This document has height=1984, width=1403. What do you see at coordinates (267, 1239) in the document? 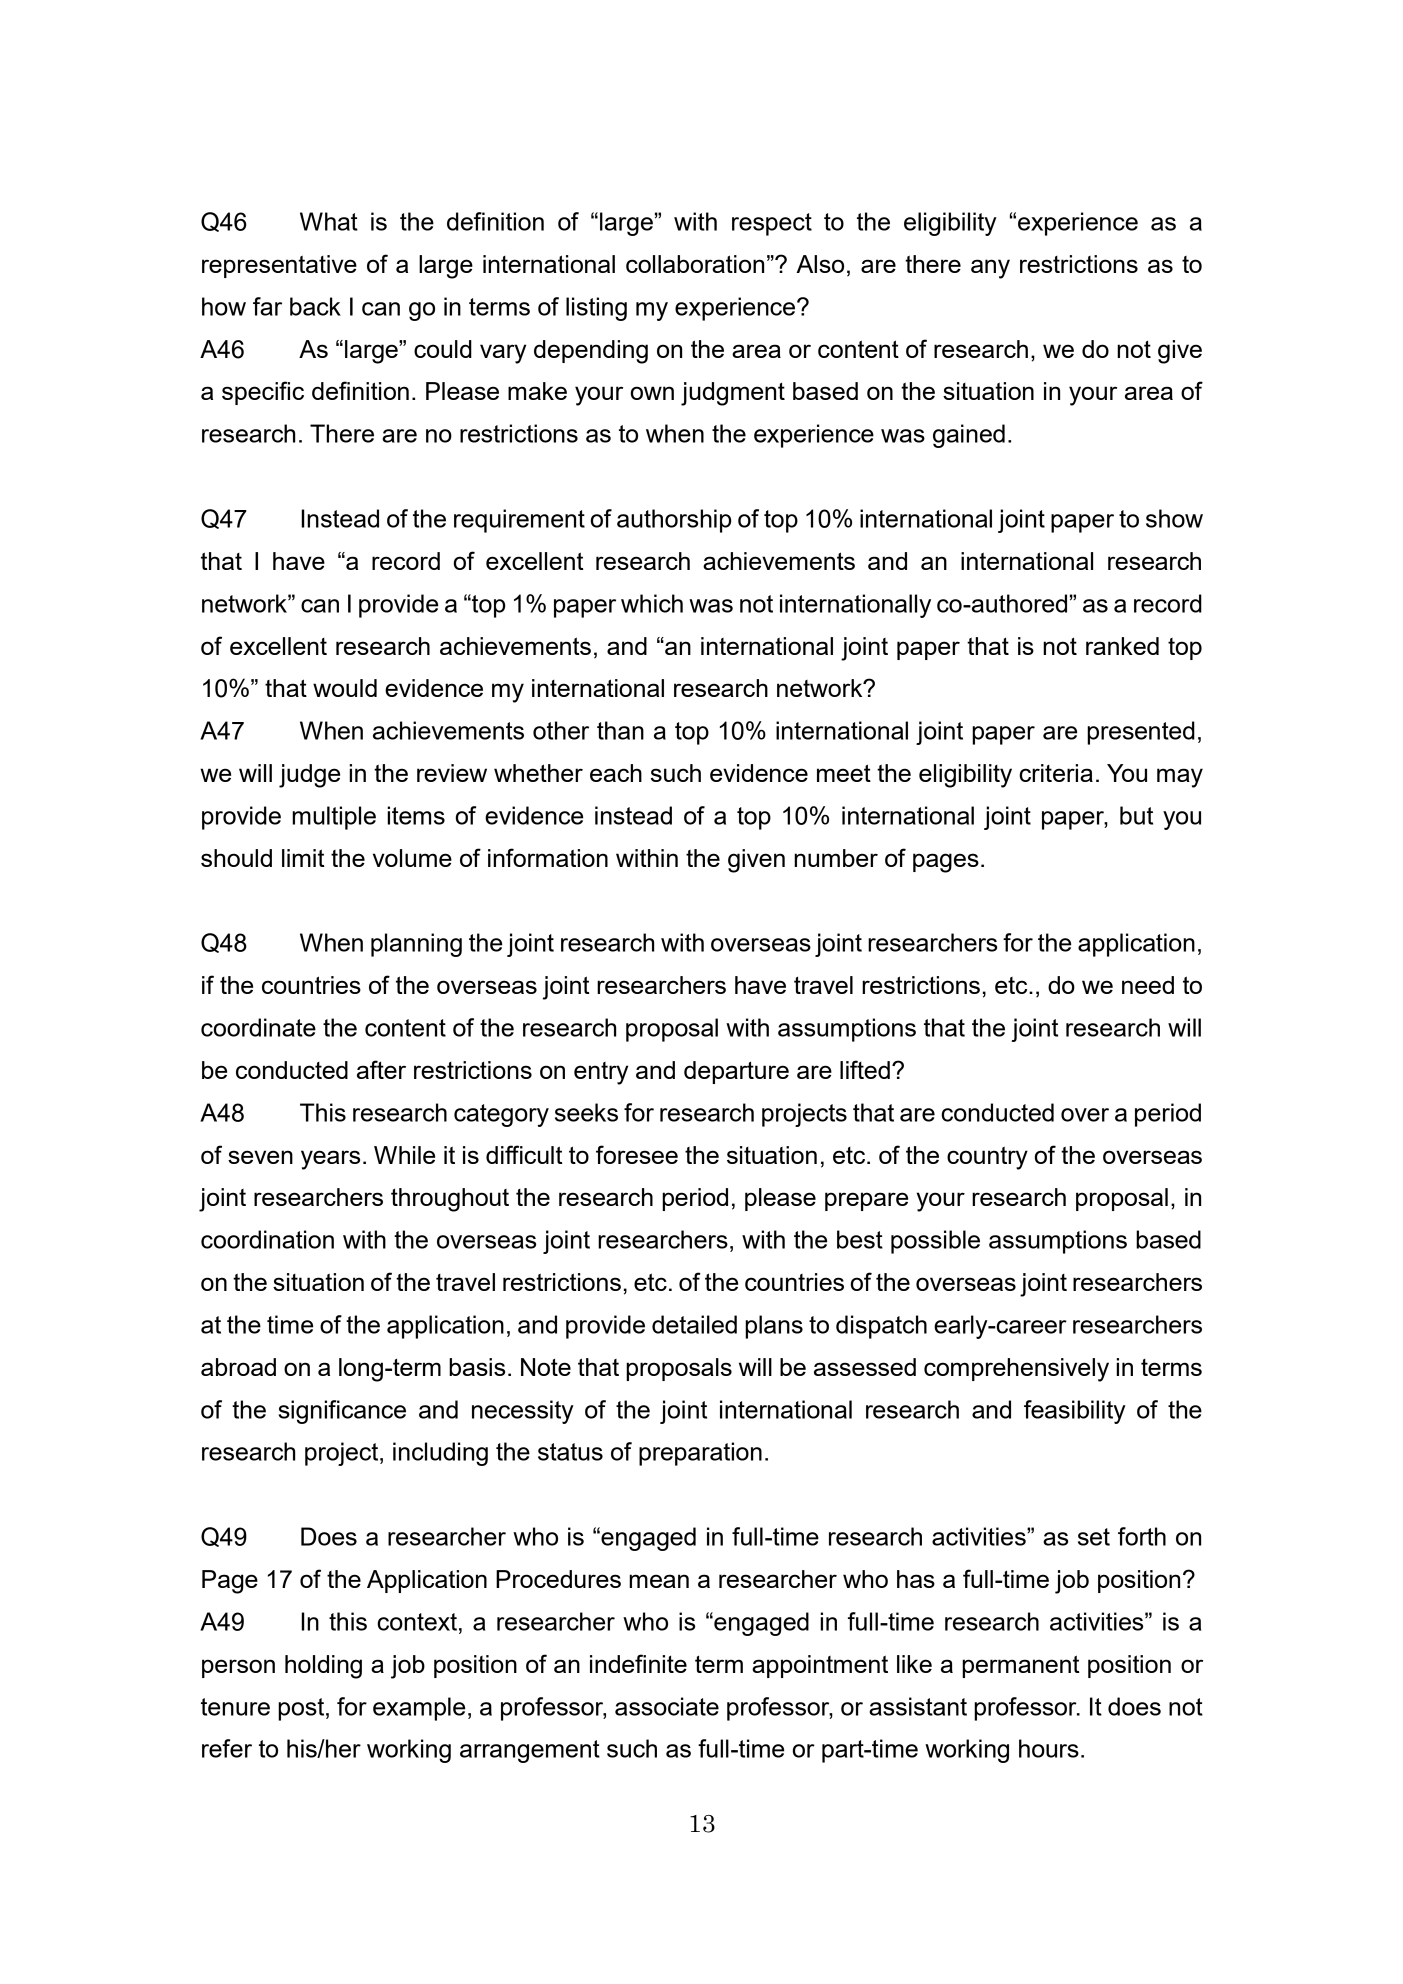
I see `coordination` at bounding box center [267, 1239].
